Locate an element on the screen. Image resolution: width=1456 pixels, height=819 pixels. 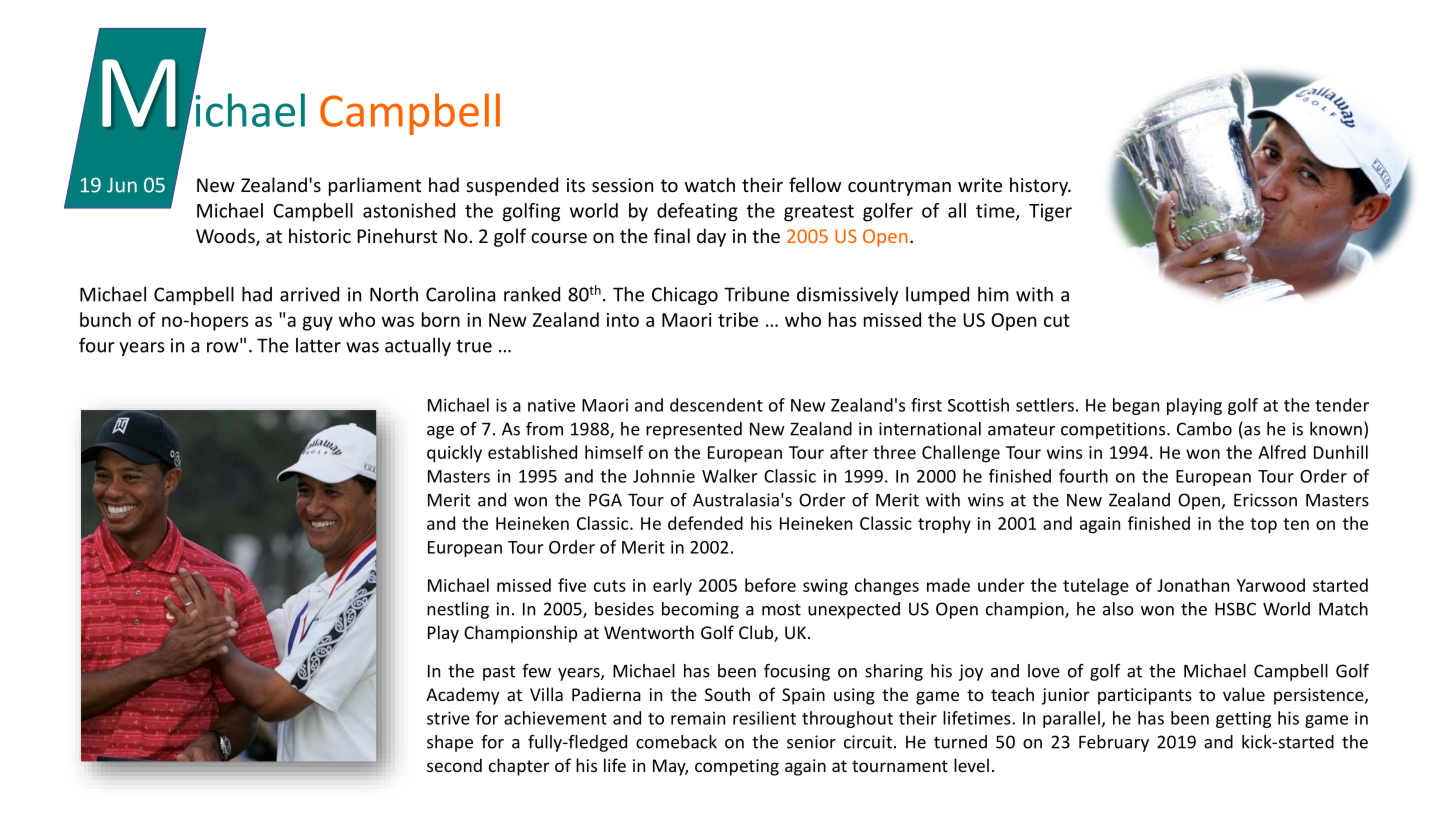
HSBC is located at coordinates (1235, 609).
